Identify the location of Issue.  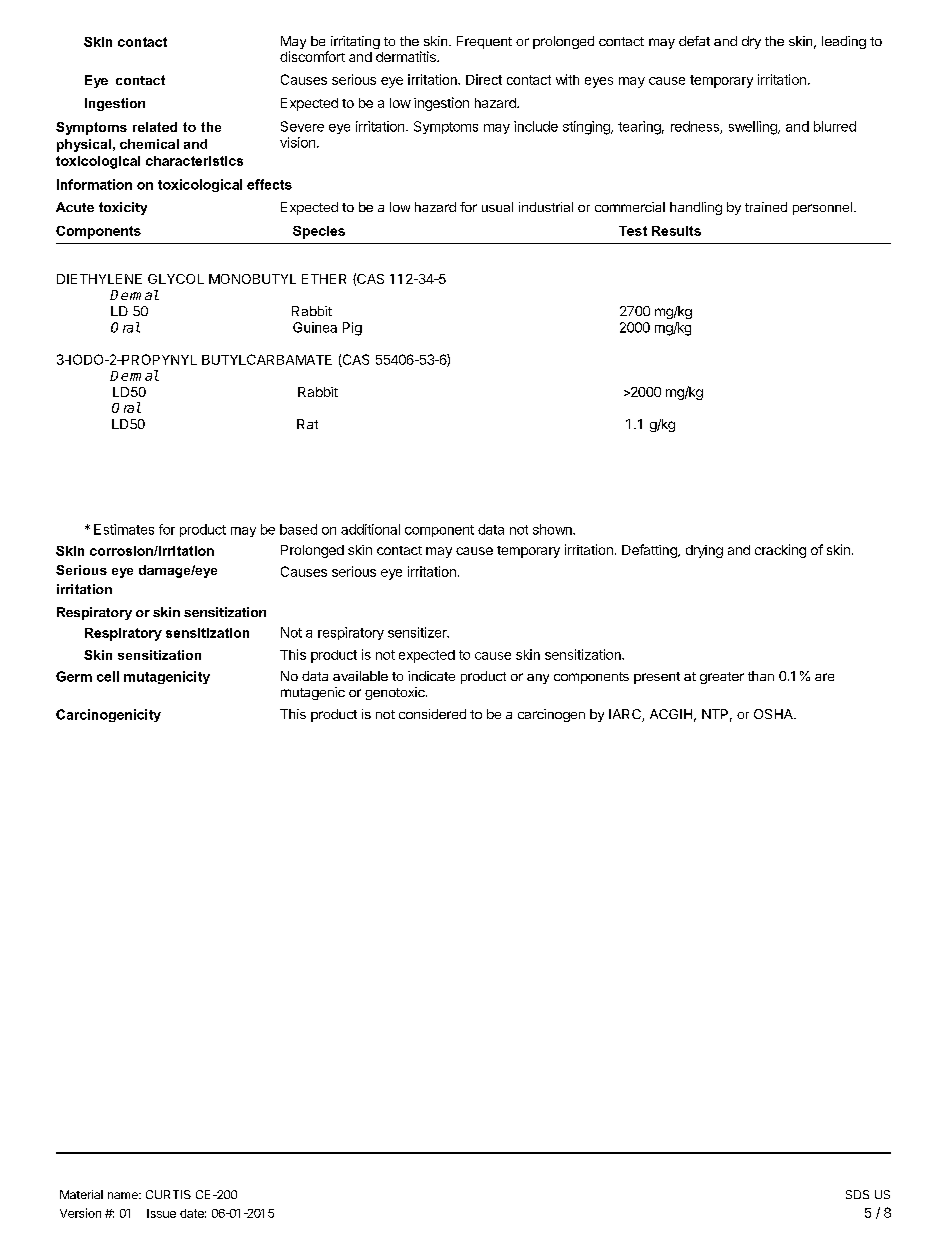
(161, 1213).
